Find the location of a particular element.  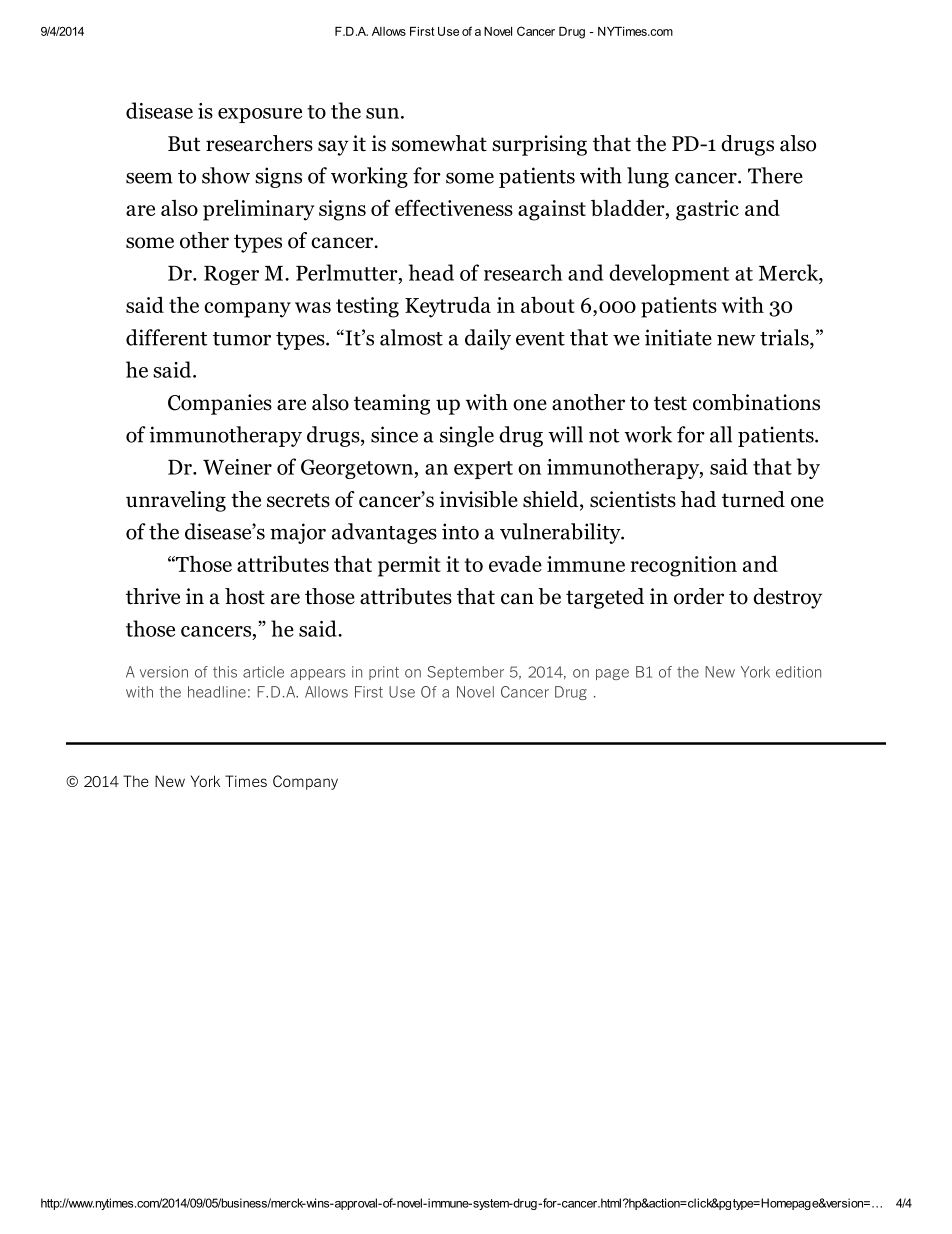

surprising is located at coordinates (539, 145).
